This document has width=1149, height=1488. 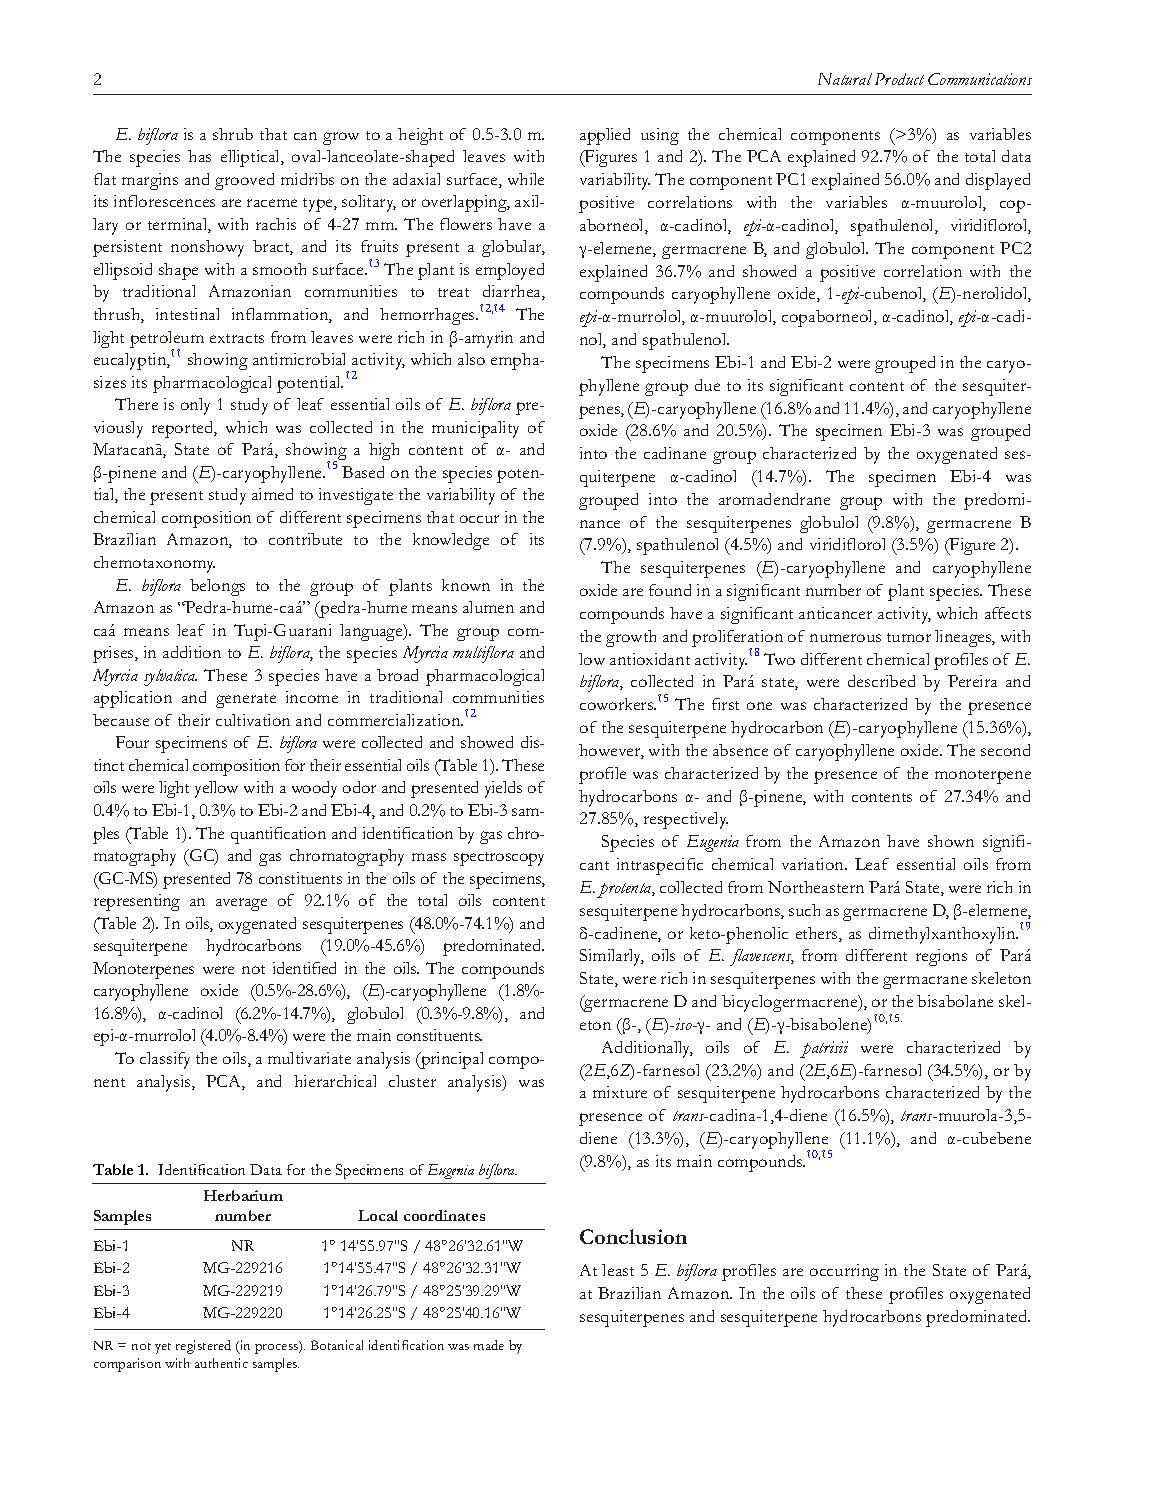 I want to click on registered, so click(x=203, y=1347).
